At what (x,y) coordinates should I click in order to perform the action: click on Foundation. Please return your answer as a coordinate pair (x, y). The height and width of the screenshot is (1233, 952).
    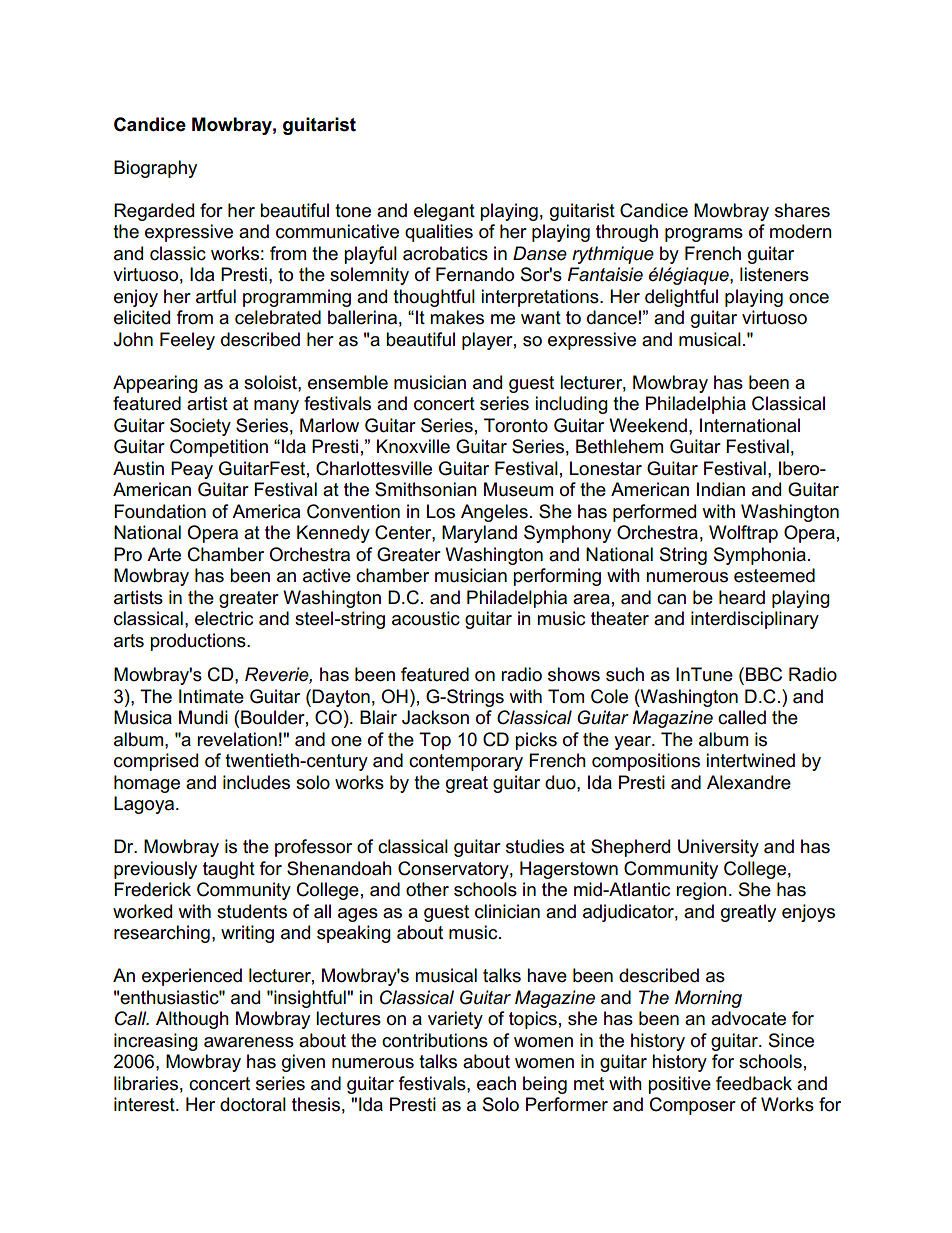
    Looking at the image, I should click on (160, 511).
